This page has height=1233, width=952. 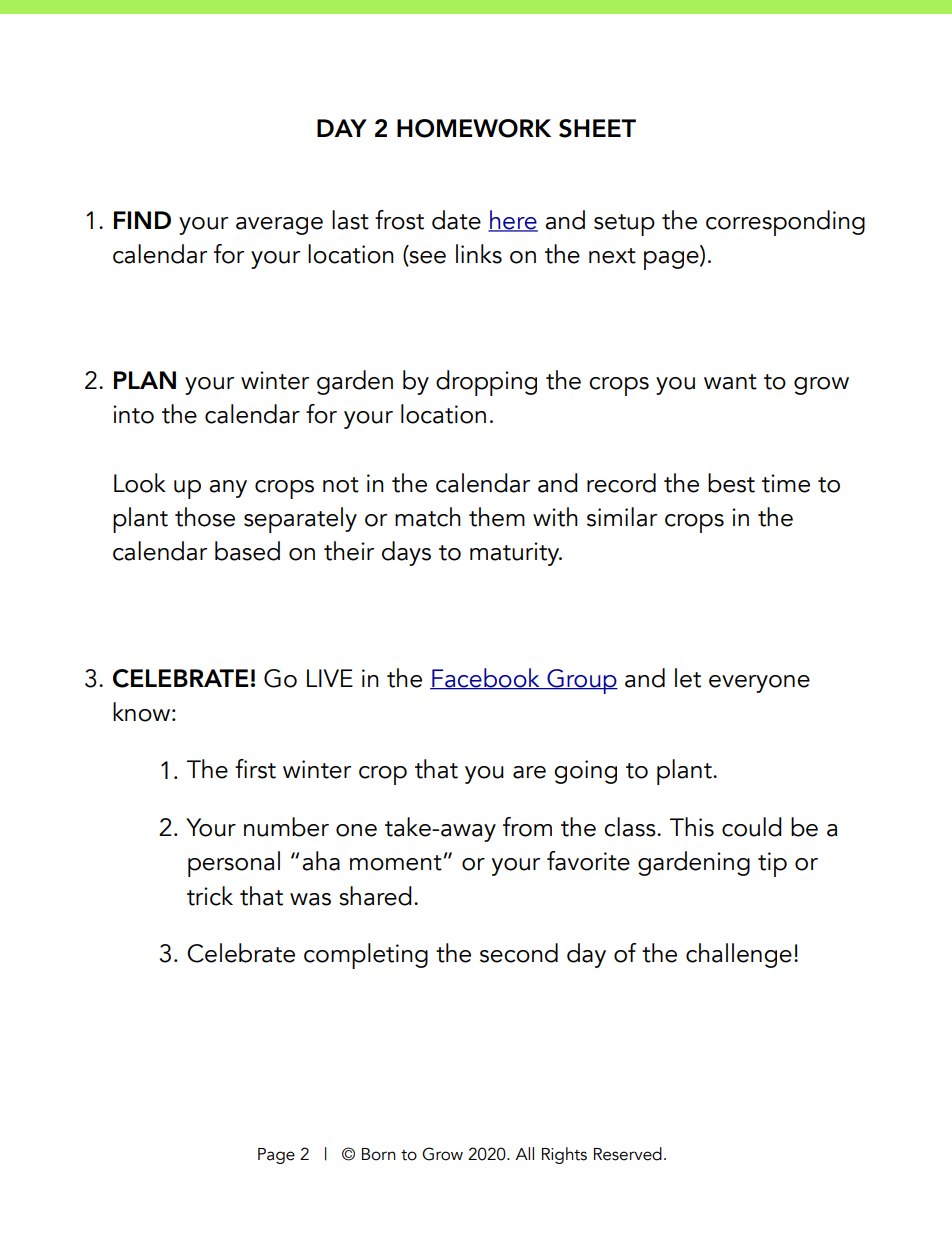 What do you see at coordinates (759, 684) in the page?
I see `everyone` at bounding box center [759, 684].
